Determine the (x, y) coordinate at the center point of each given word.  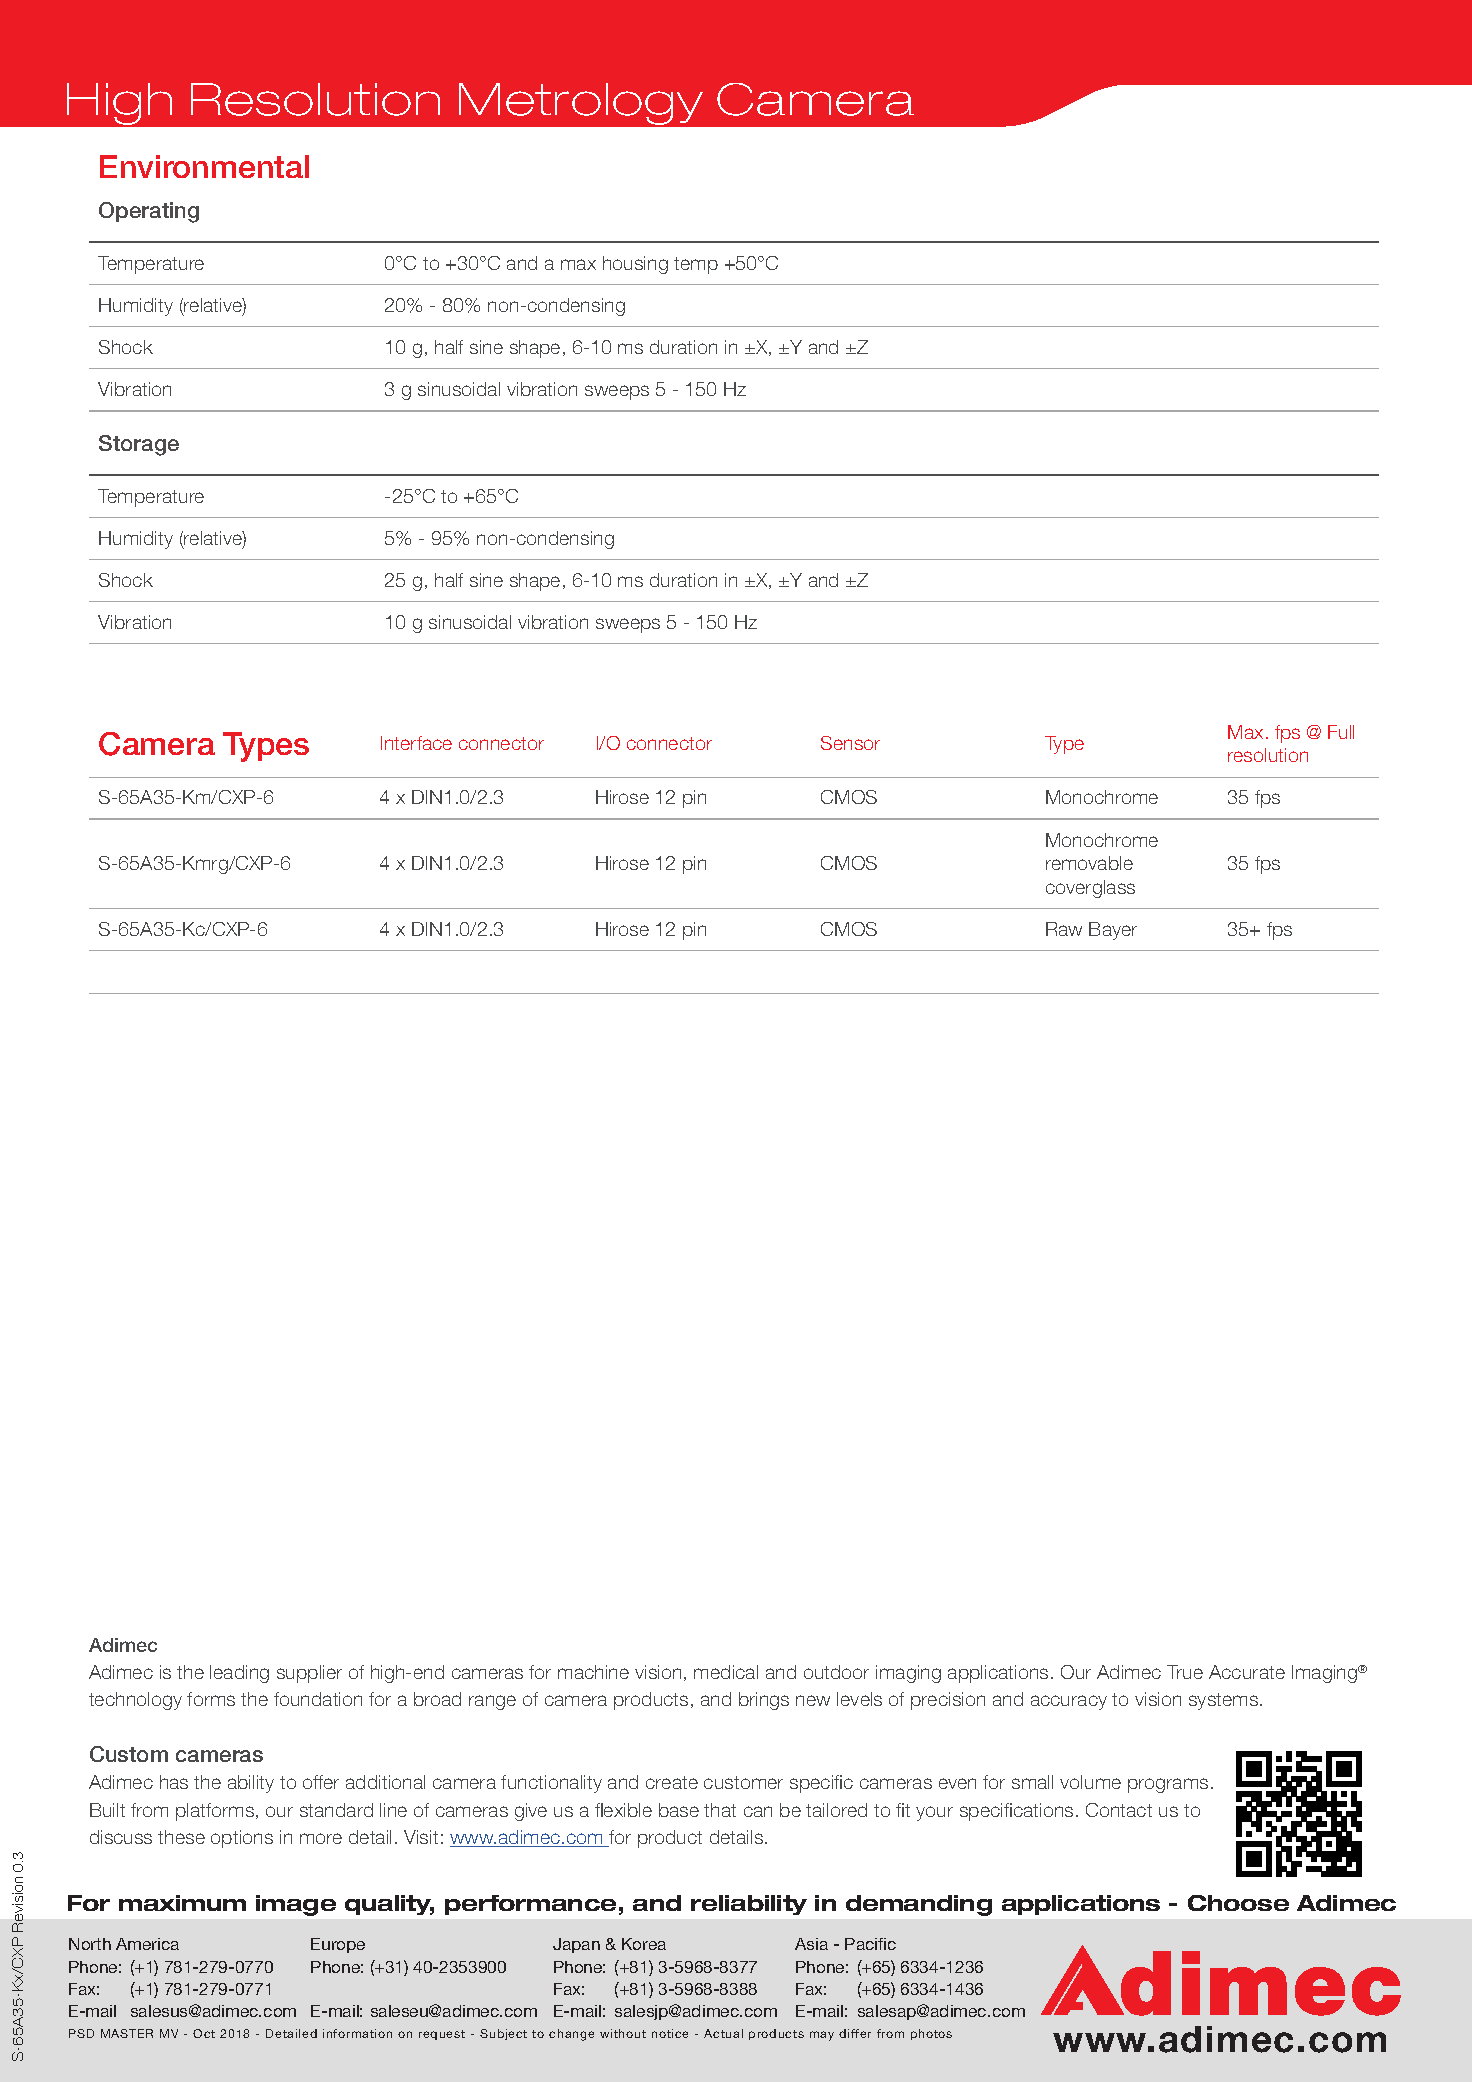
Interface (416, 743)
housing (635, 265)
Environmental (204, 166)
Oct (204, 2033)
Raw (1064, 929)
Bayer (1113, 931)
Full (1341, 732)
